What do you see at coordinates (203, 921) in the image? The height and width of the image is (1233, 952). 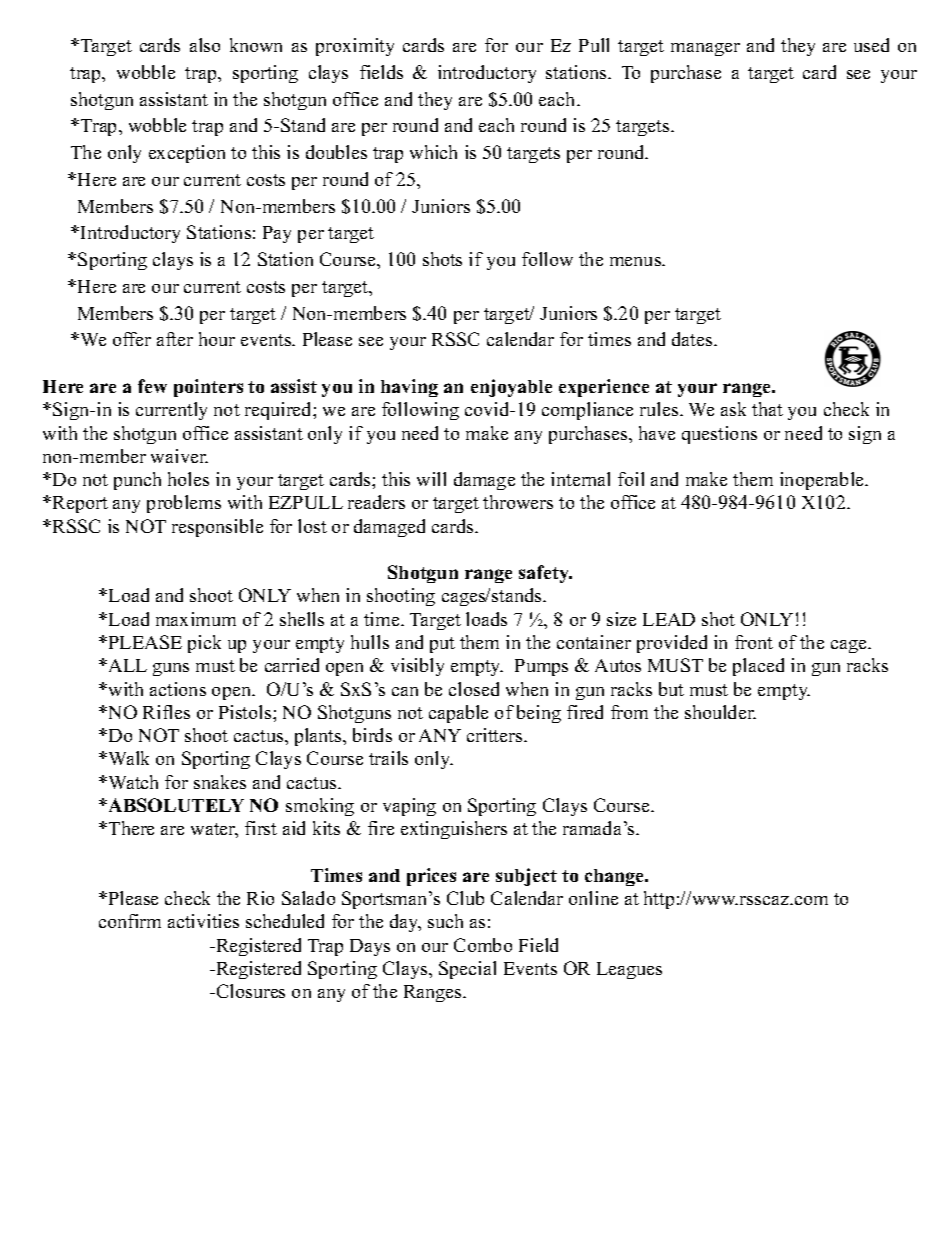 I see `activities` at bounding box center [203, 921].
